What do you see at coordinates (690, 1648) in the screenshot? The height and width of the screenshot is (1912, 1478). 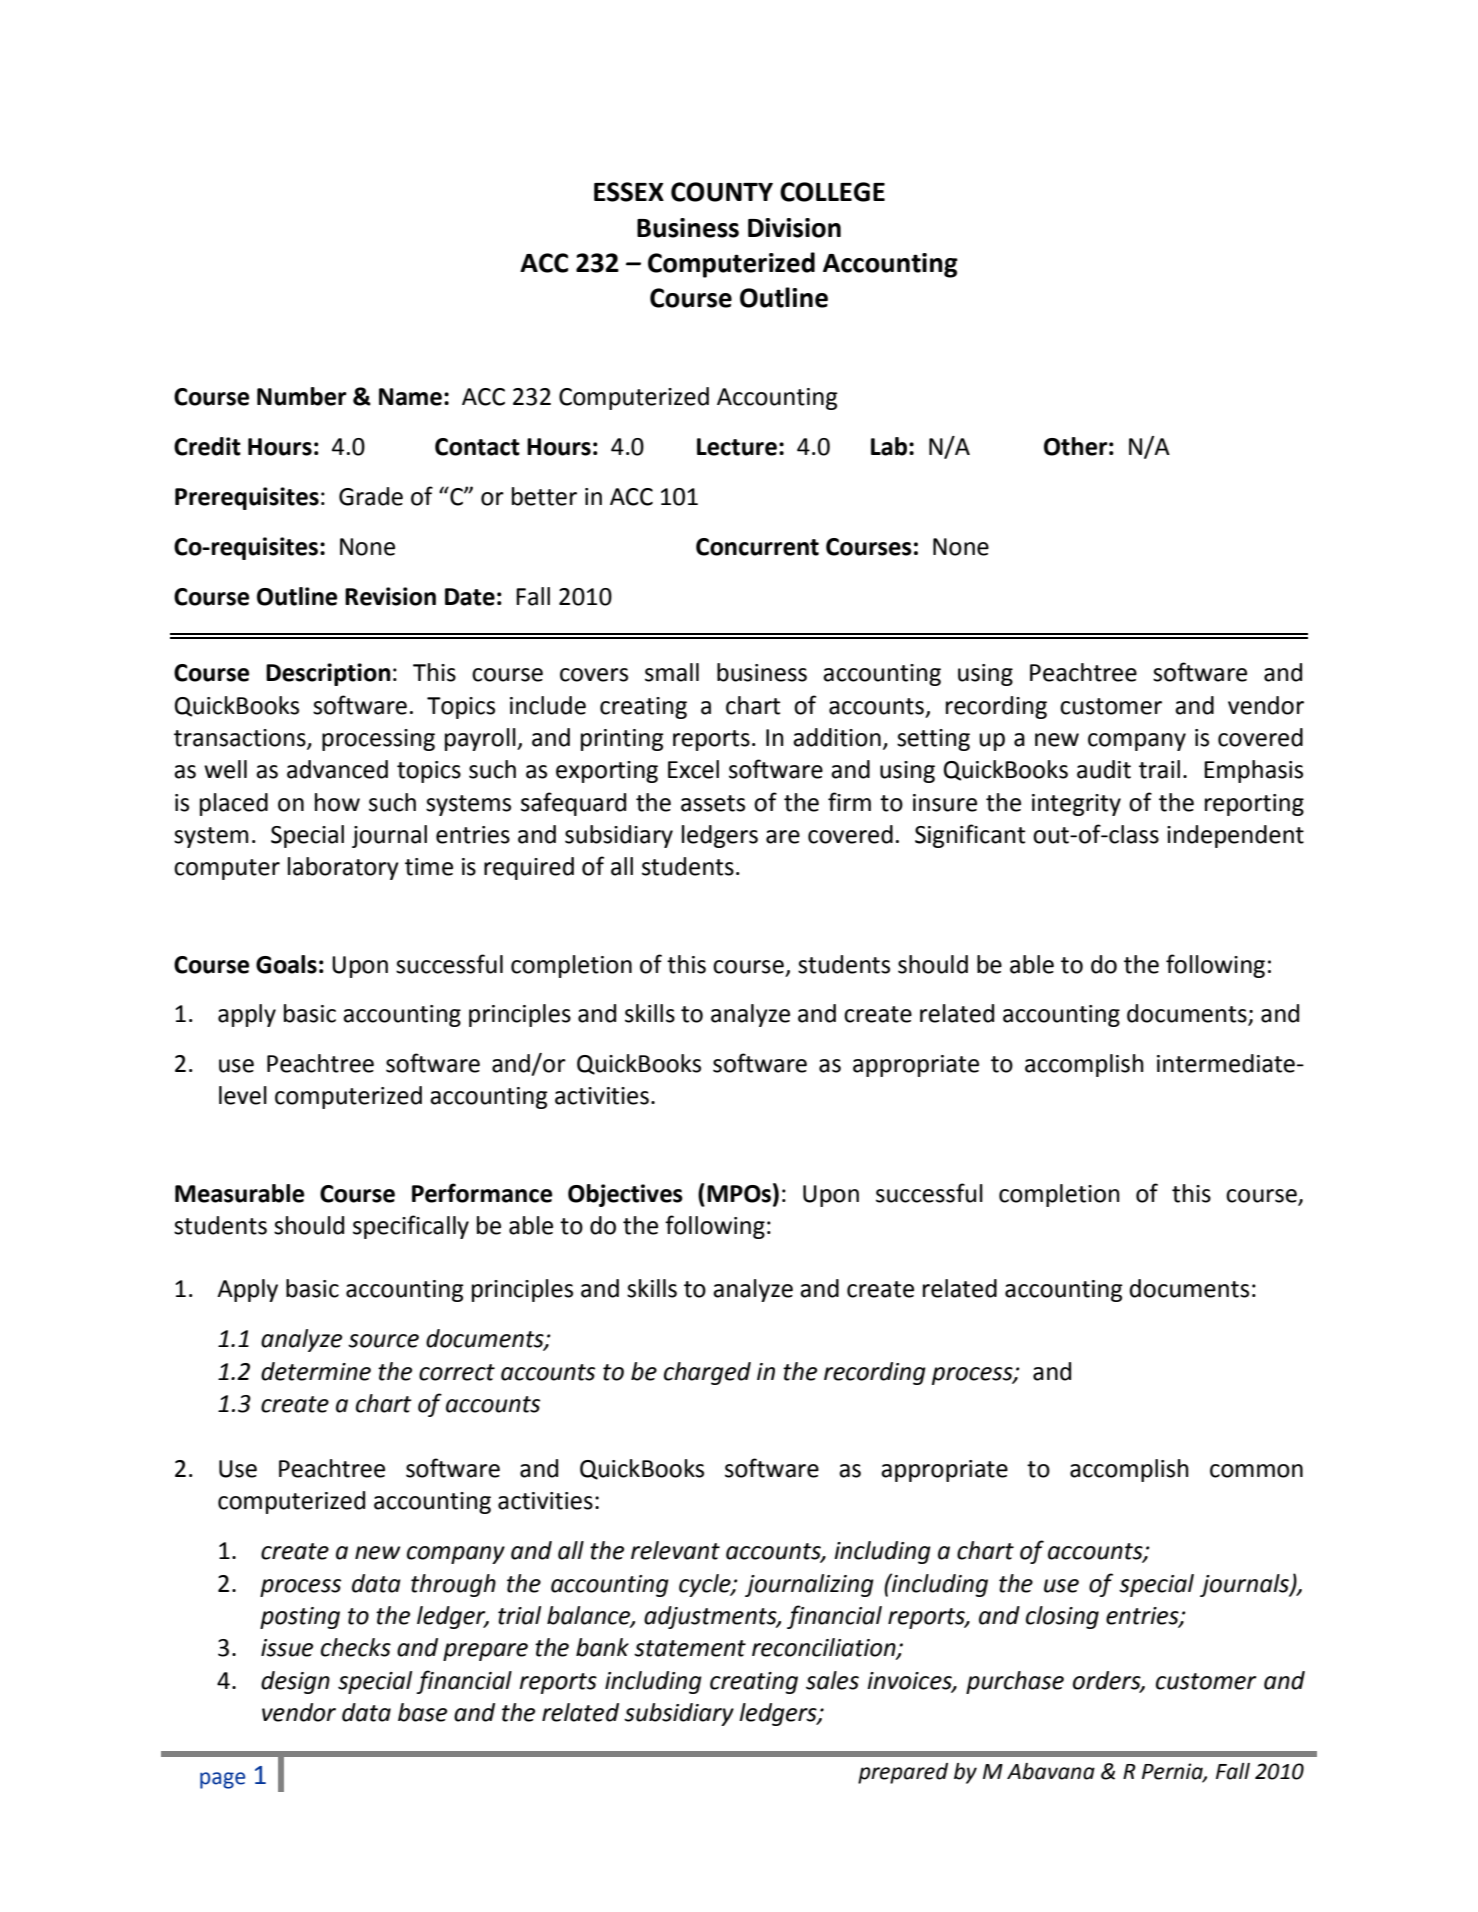 I see `statement` at bounding box center [690, 1648].
